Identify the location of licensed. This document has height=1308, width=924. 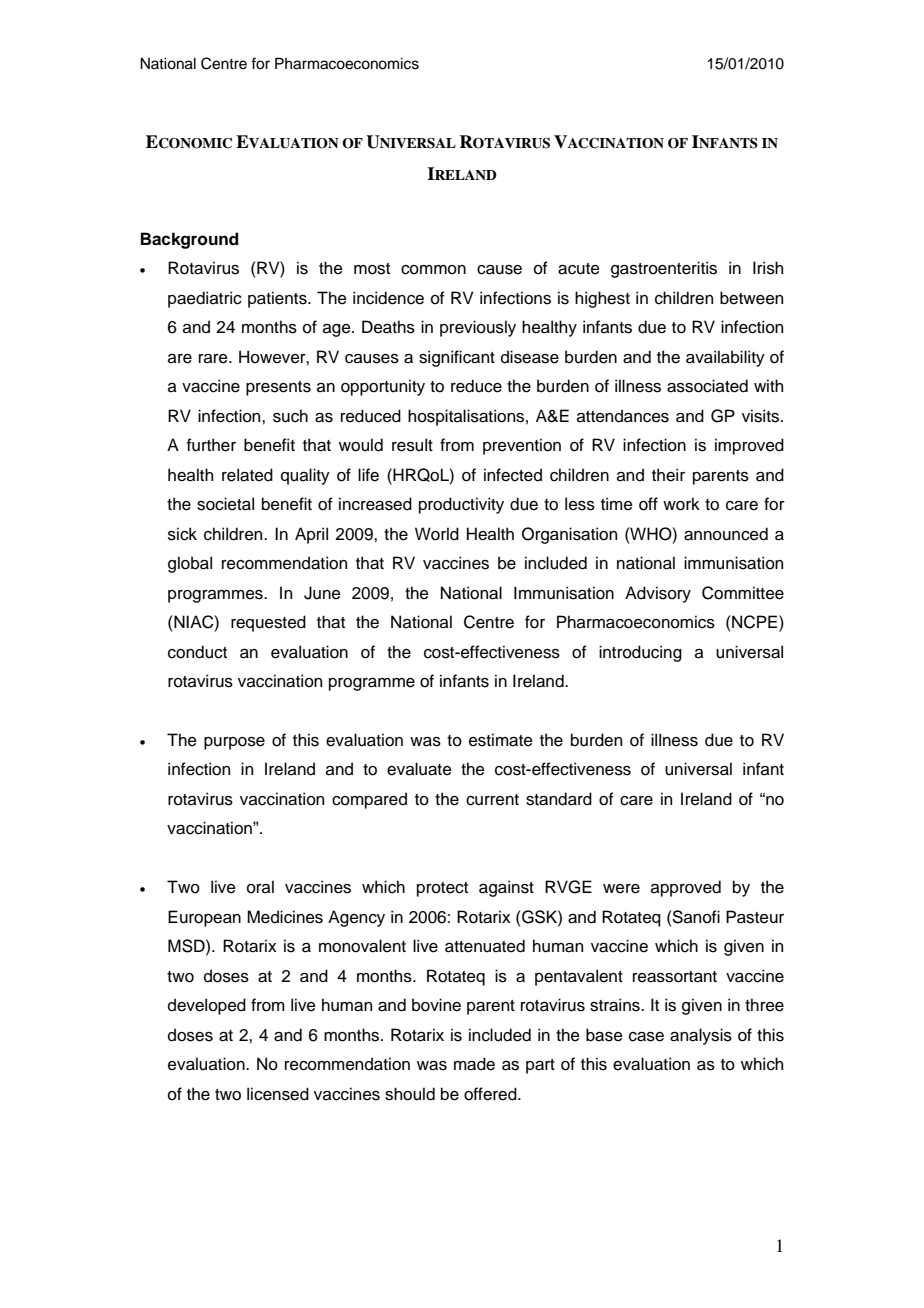
(278, 1094).
